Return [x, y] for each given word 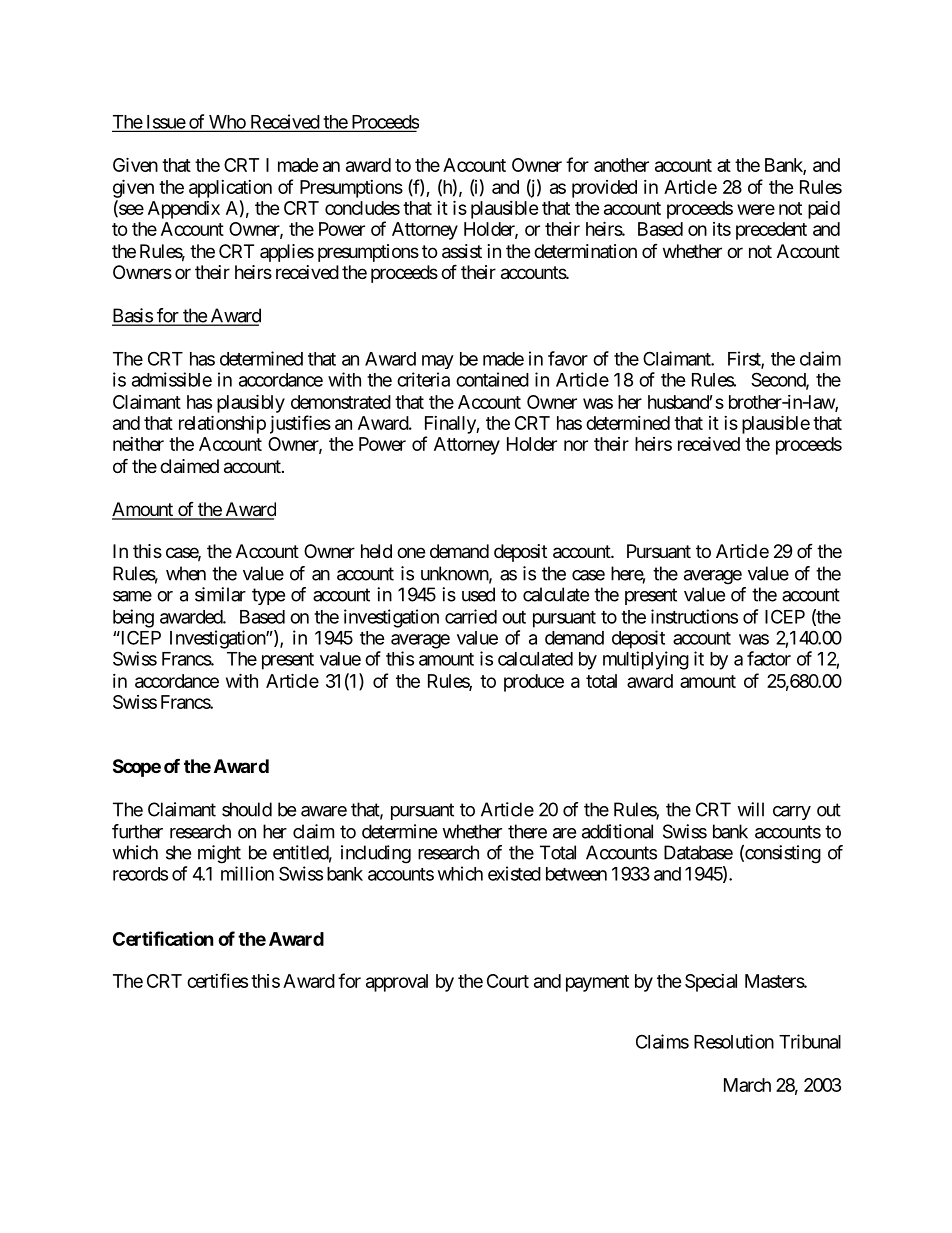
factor [769, 658]
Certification [163, 938]
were [756, 209]
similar [220, 594]
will [750, 809]
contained [492, 379]
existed [514, 873]
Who [226, 123]
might [219, 854]
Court [508, 981]
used [478, 594]
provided [604, 189]
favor [568, 358]
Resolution [734, 1041]
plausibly [251, 403]
